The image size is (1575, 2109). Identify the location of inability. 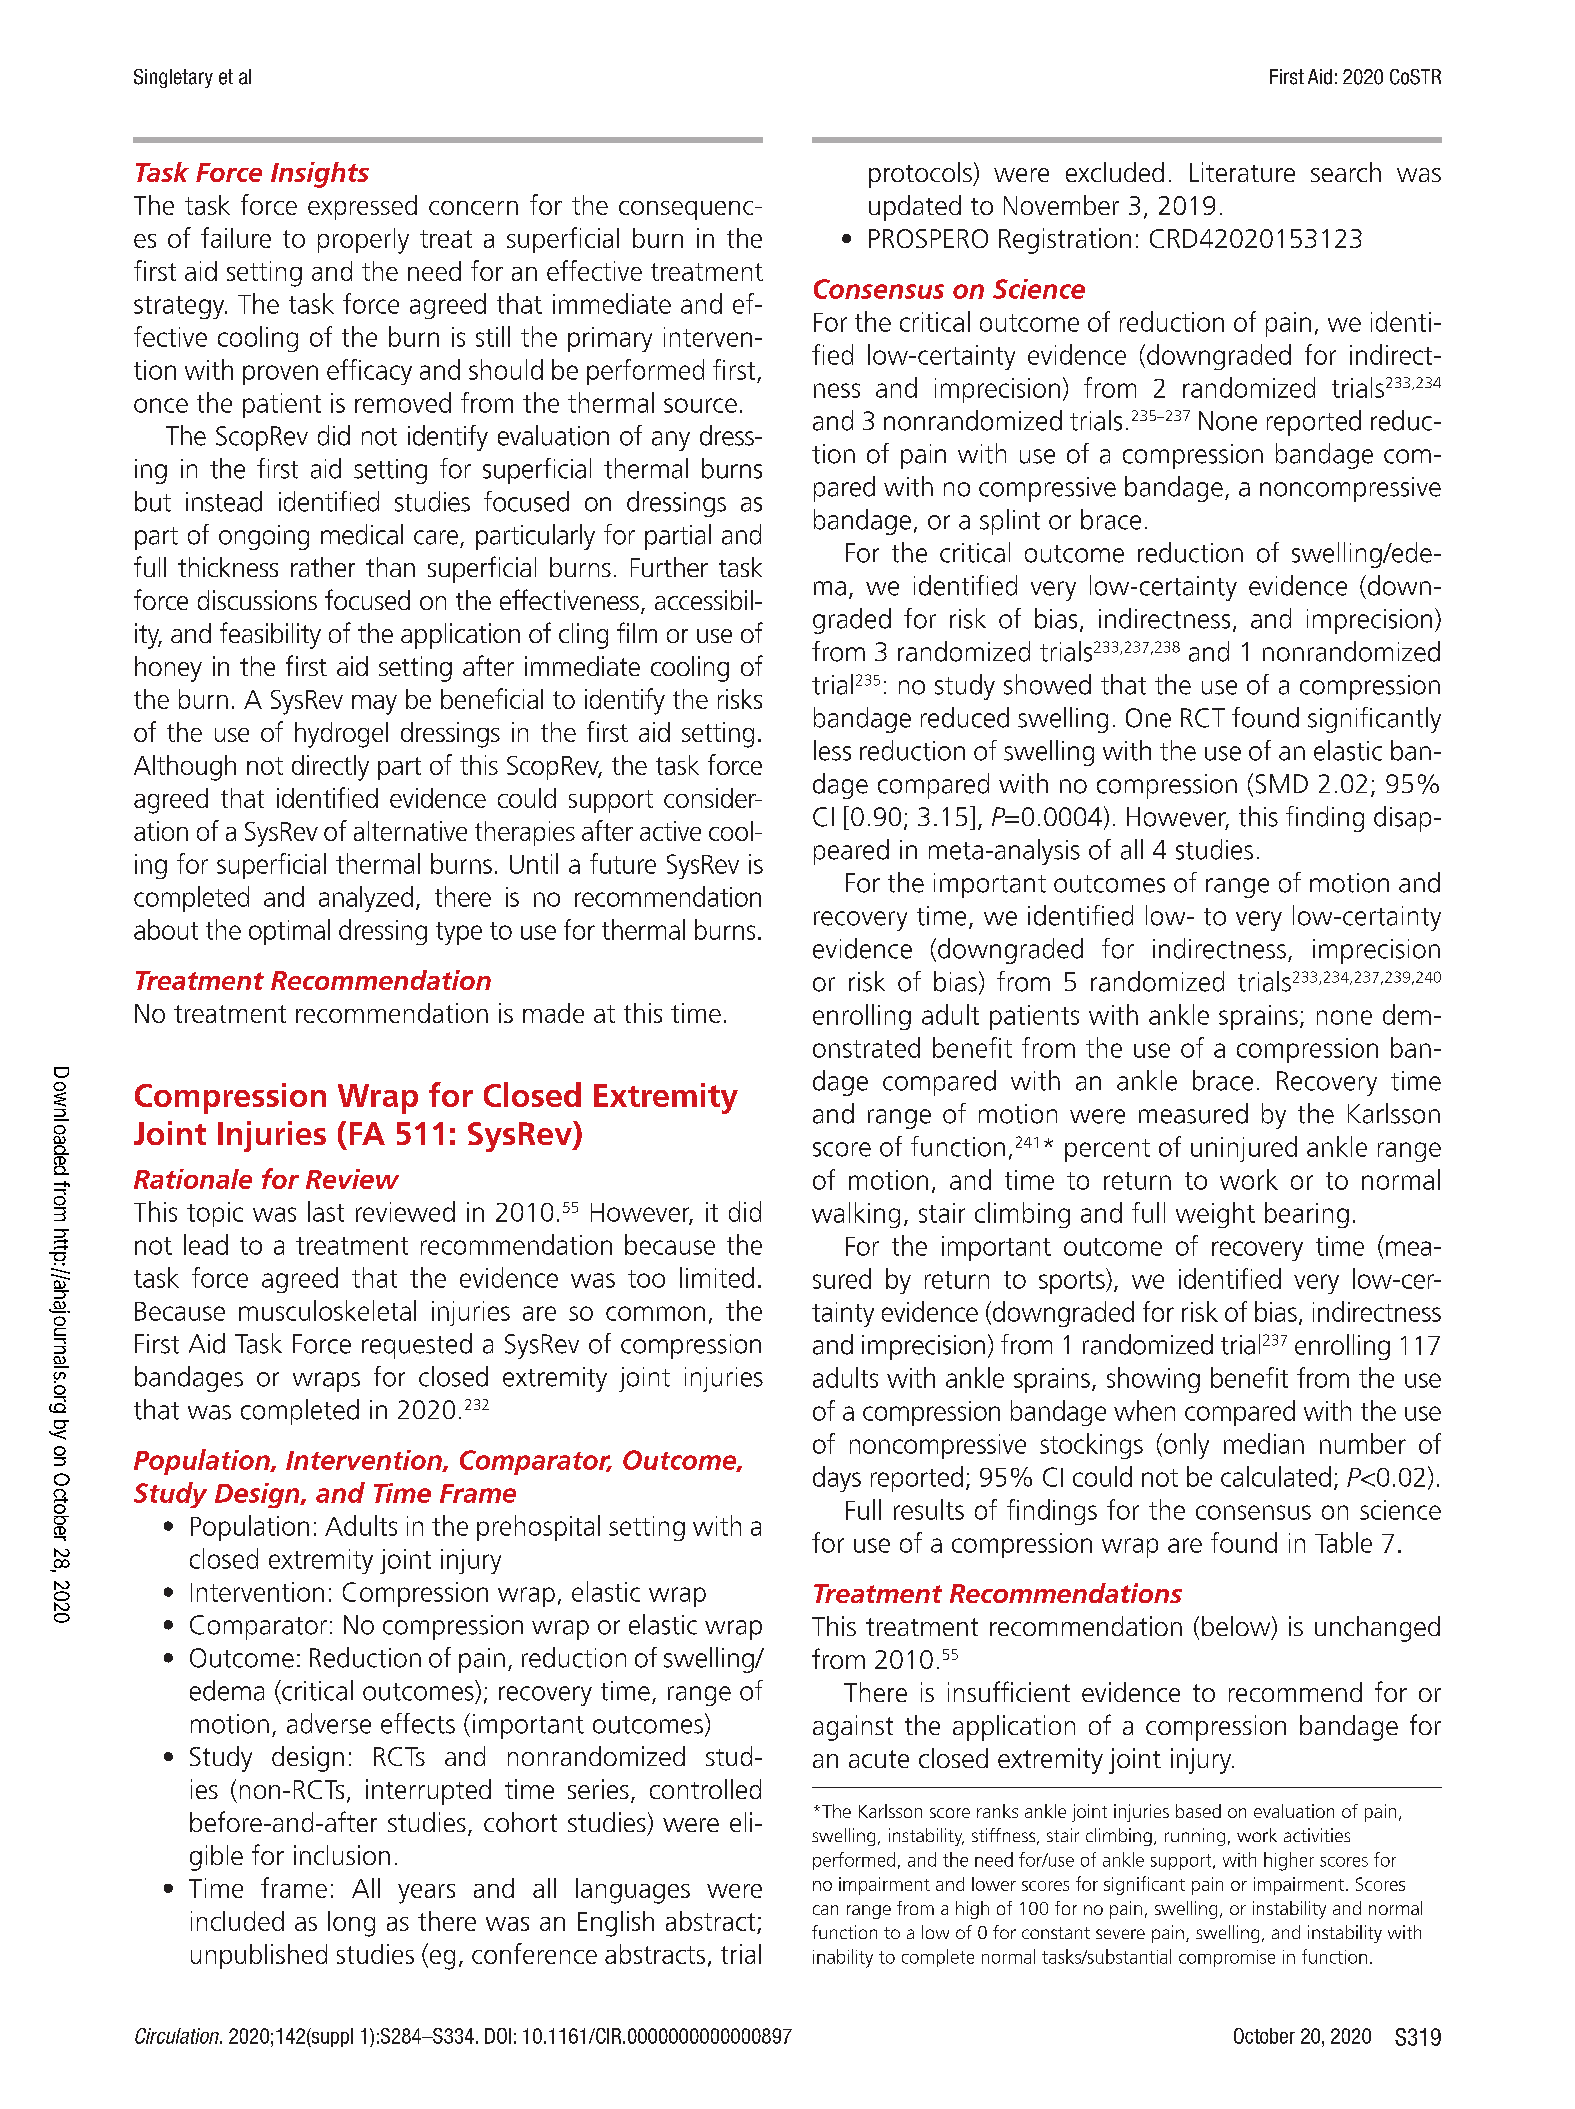
(843, 1958).
